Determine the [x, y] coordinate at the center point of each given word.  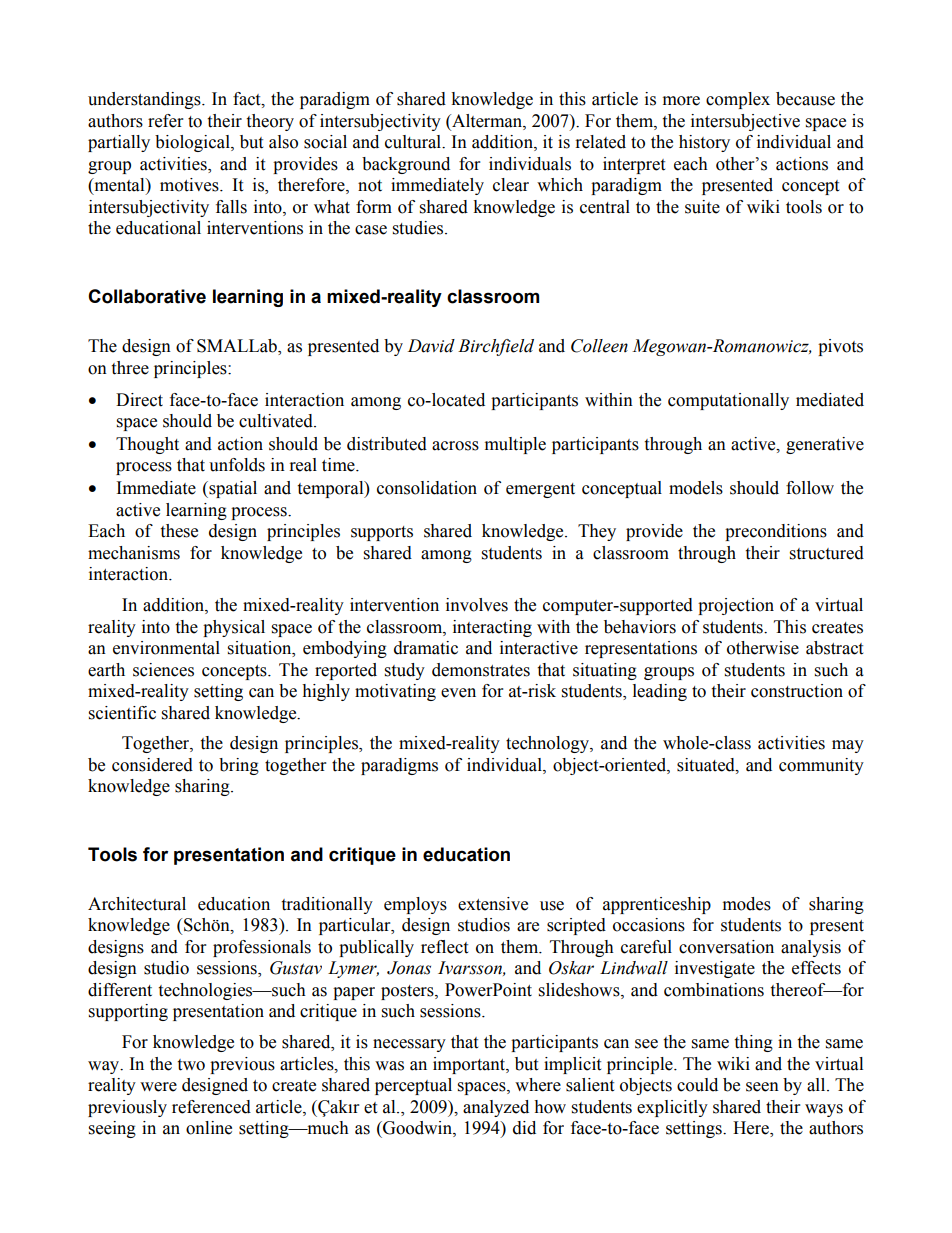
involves [477, 605]
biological [193, 143]
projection [736, 606]
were [158, 1087]
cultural [414, 142]
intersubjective [745, 122]
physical [234, 628]
